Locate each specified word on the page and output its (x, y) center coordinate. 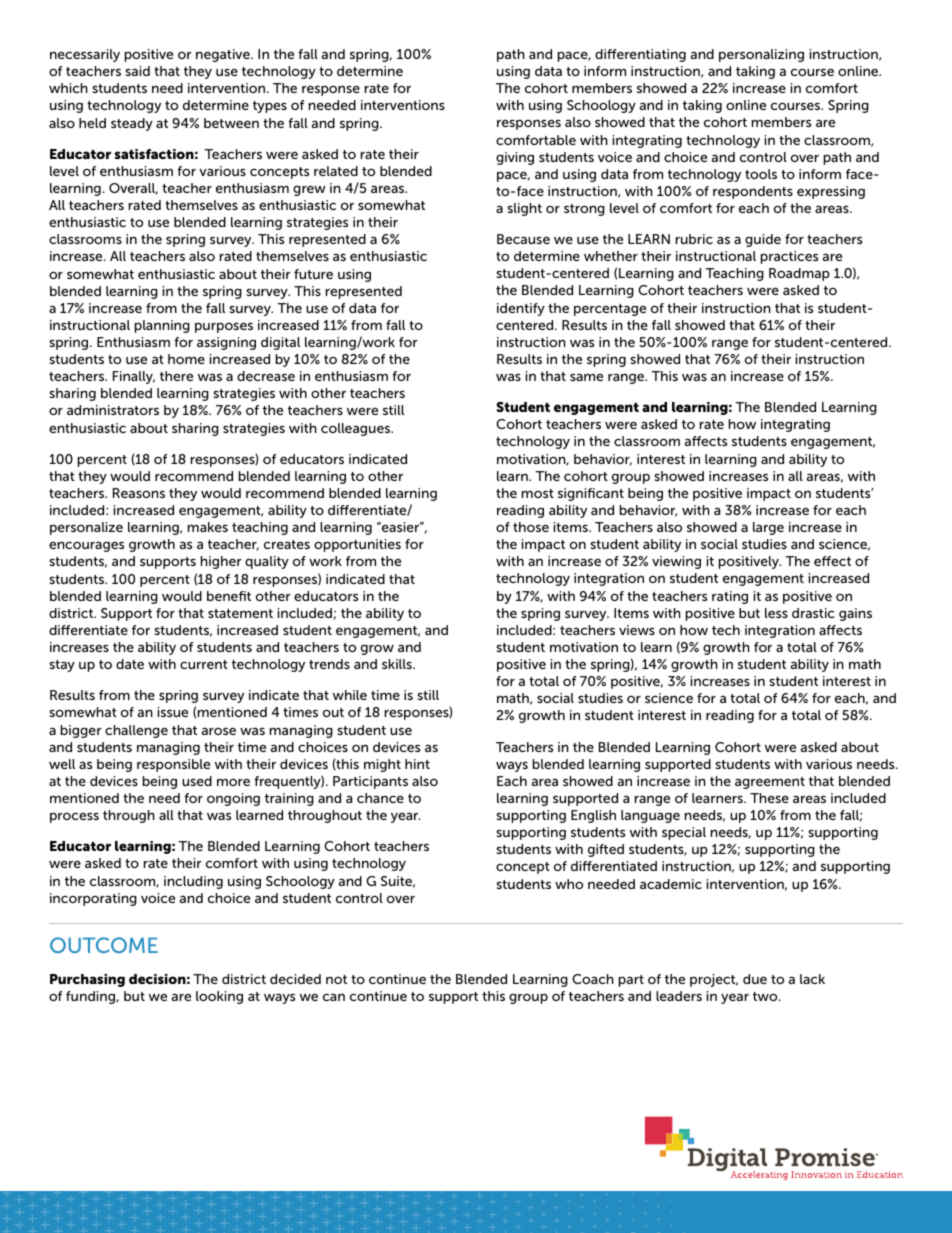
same (586, 377)
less (776, 613)
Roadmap (799, 274)
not (336, 979)
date (130, 664)
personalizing (761, 55)
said (137, 71)
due (755, 979)
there (176, 376)
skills (398, 664)
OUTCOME (104, 945)
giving (515, 158)
